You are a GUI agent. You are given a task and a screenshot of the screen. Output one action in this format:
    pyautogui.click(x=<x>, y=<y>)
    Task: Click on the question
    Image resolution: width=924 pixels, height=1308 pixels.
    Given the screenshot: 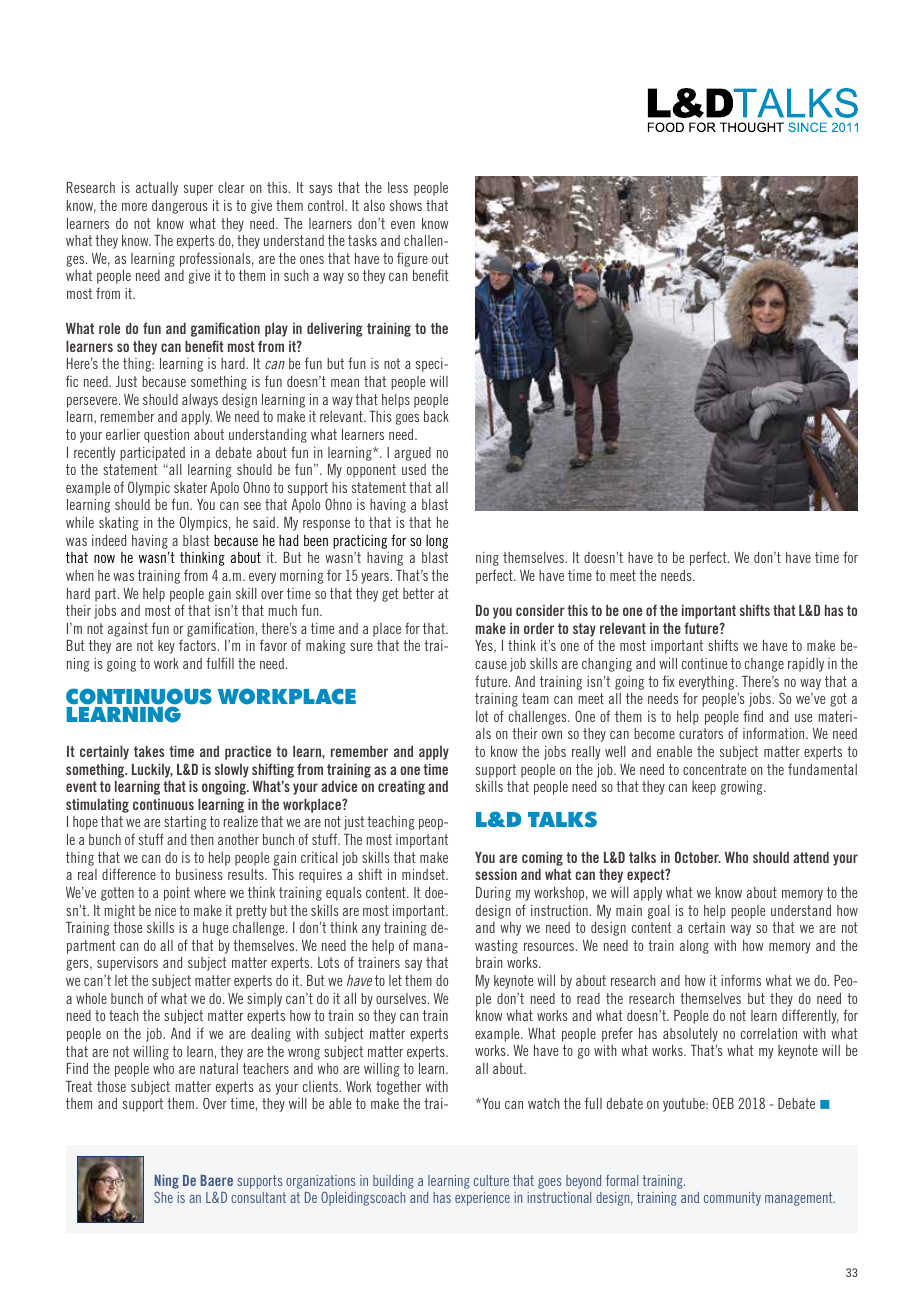 What is the action you would take?
    pyautogui.click(x=166, y=436)
